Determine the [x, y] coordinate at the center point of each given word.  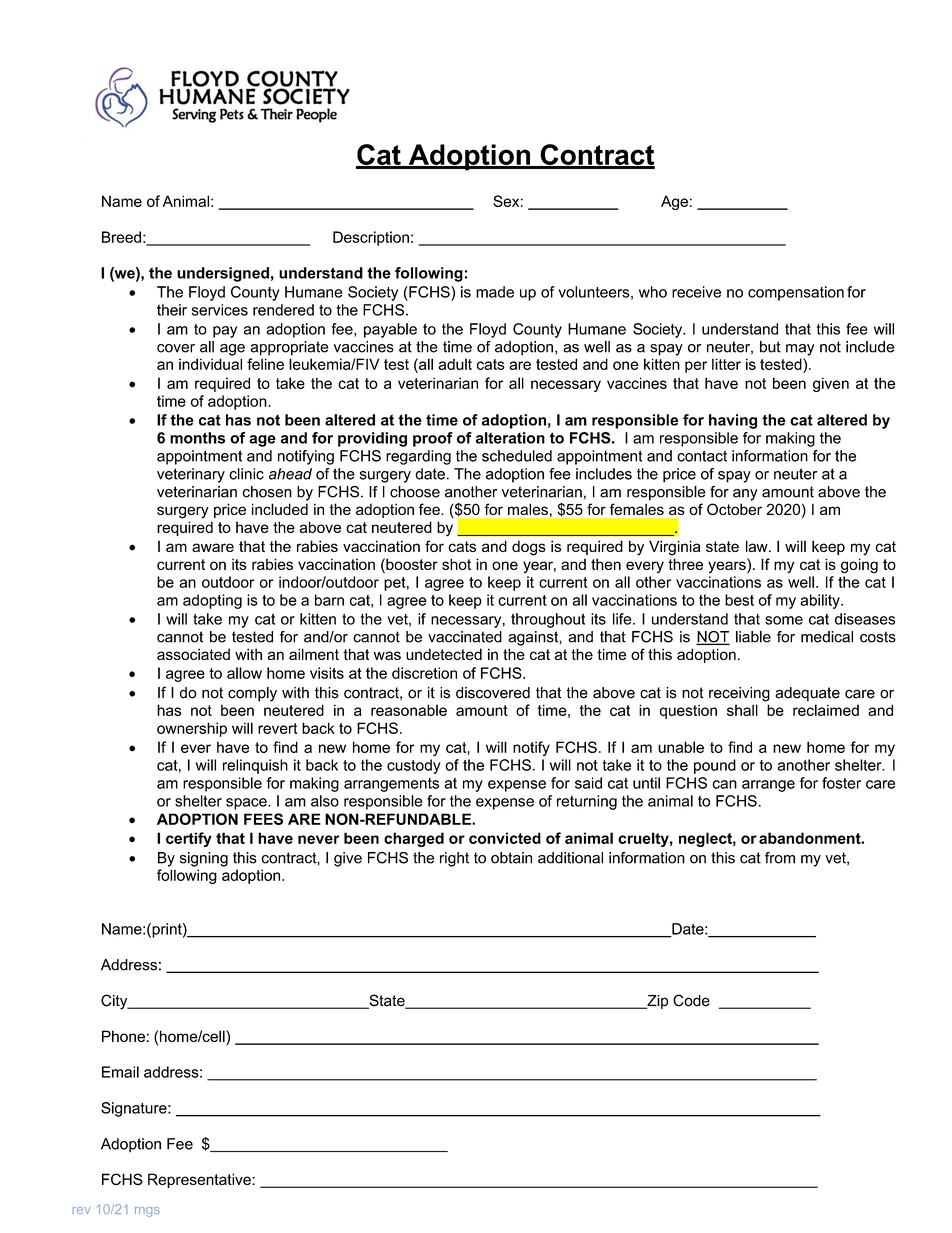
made [495, 292]
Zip [656, 1002]
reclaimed [826, 710]
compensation [796, 293]
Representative [200, 1180]
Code [691, 1000]
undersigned [223, 274]
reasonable [409, 710]
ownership [192, 729]
